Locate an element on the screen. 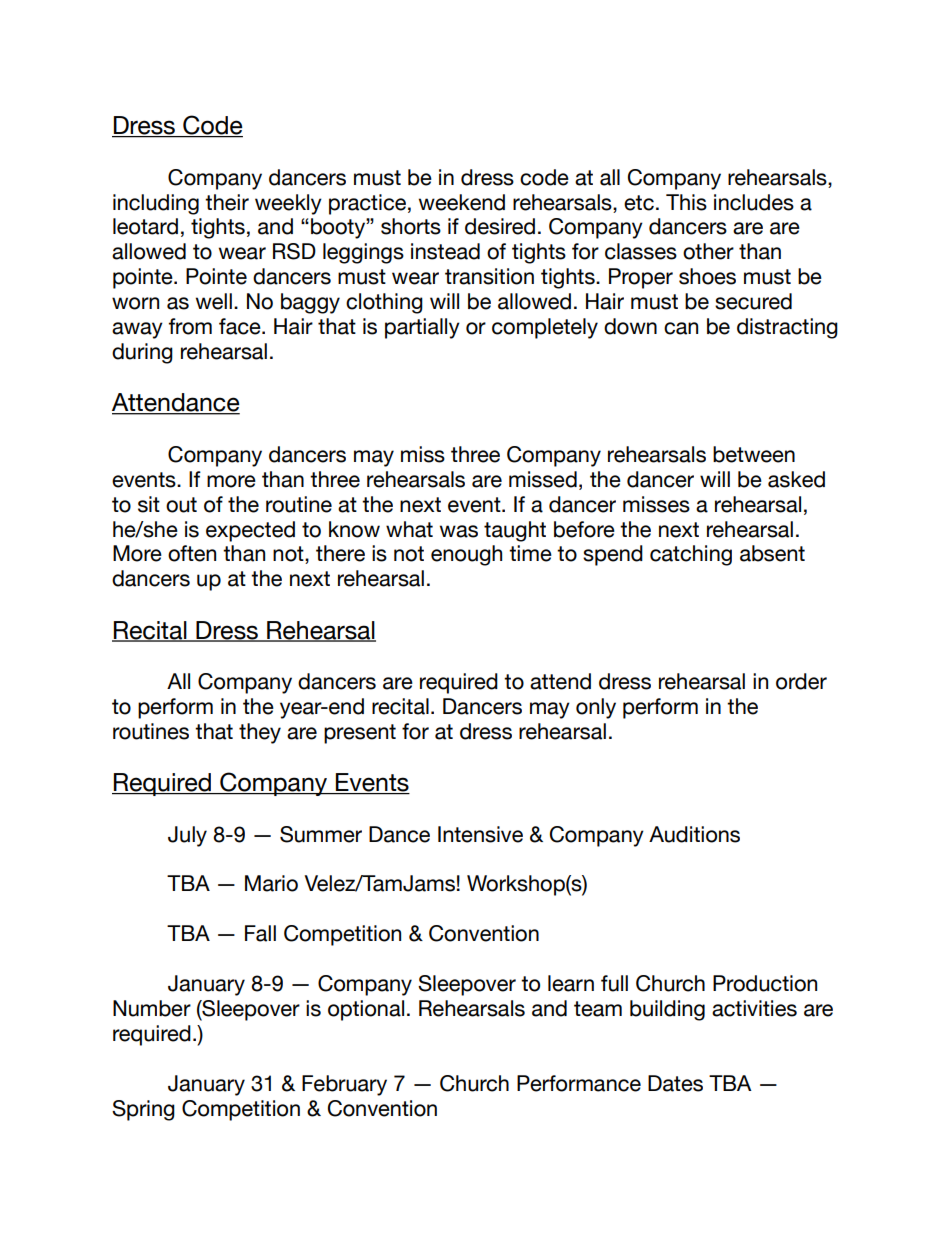 This screenshot has height=1233, width=952. February is located at coordinates (344, 1085).
